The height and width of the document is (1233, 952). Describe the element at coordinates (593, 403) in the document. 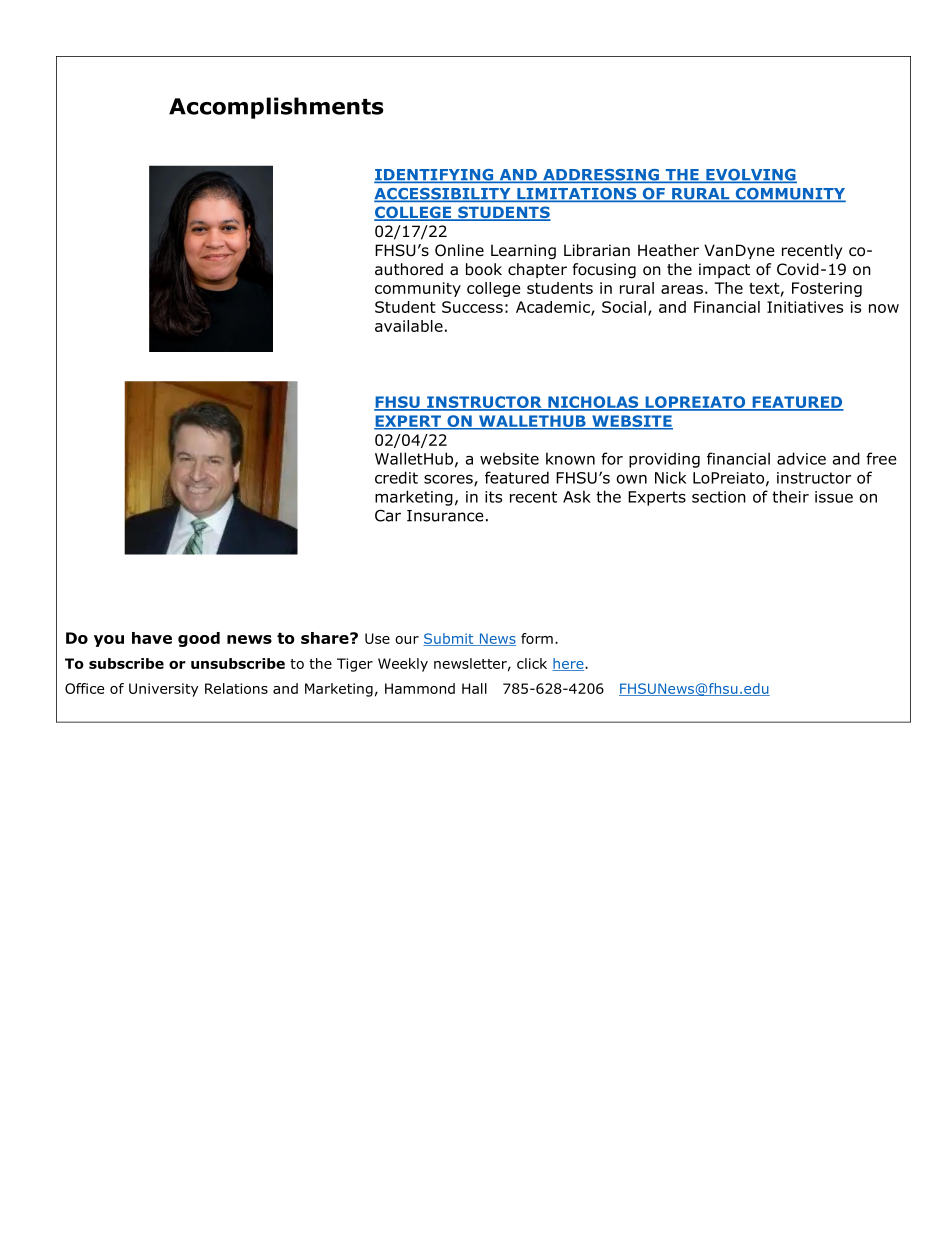

I see `NICHOLAS` at that location.
